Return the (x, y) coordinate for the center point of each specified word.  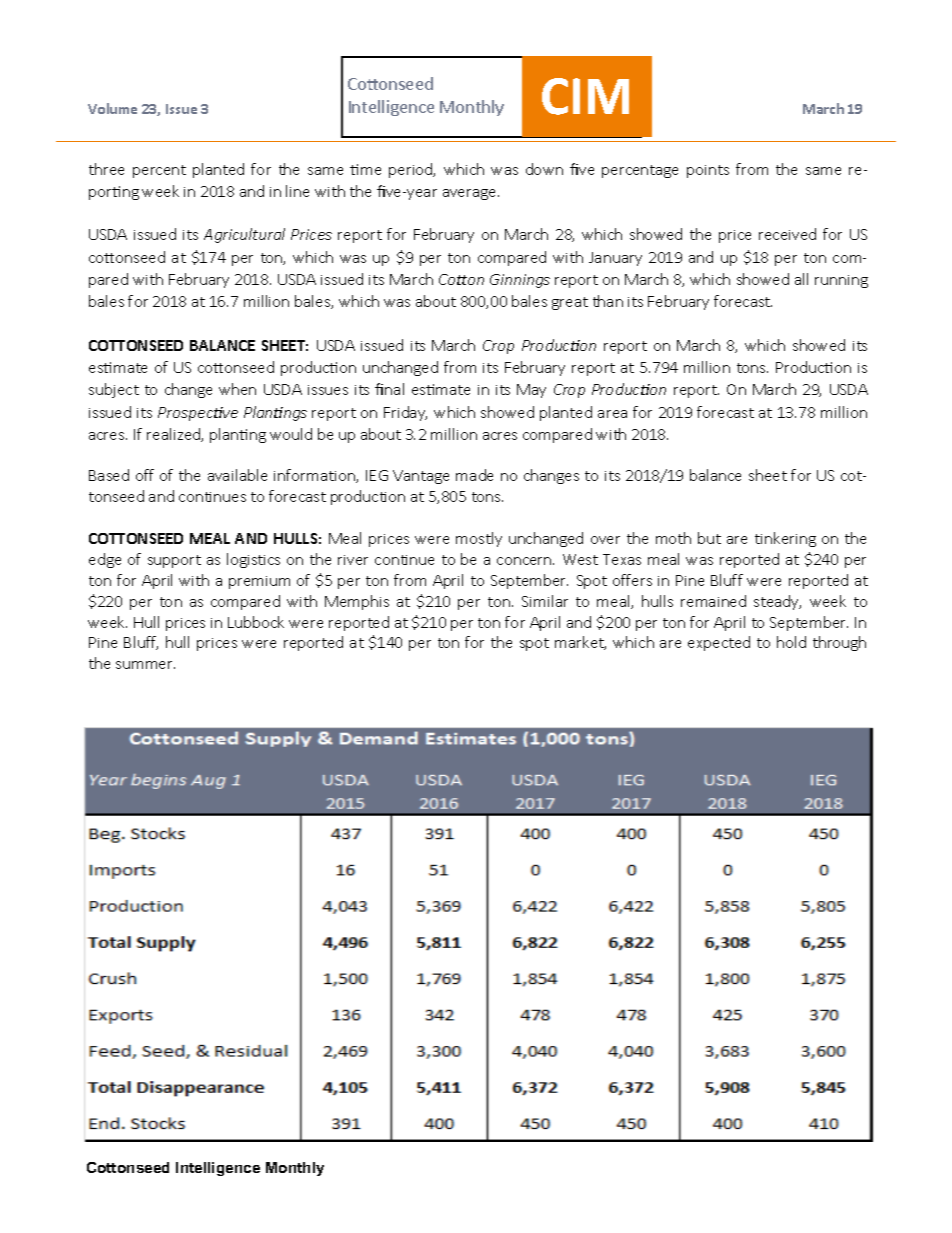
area (612, 414)
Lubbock (256, 622)
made (474, 475)
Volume (112, 108)
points (708, 171)
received (787, 234)
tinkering (785, 539)
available (237, 475)
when (237, 389)
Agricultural (244, 235)
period (412, 170)
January (615, 259)
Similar (545, 601)
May (531, 391)
